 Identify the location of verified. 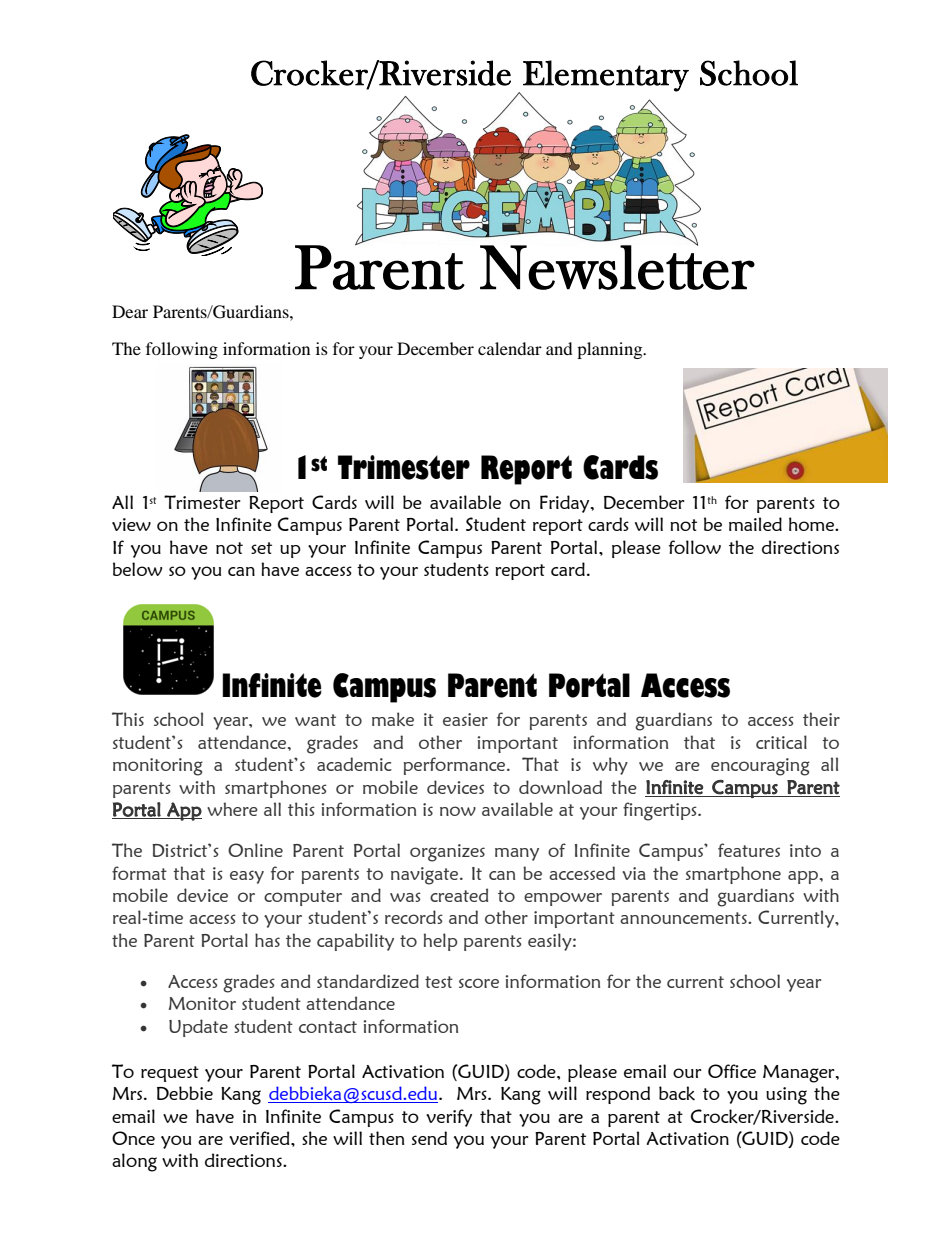
(260, 1138).
